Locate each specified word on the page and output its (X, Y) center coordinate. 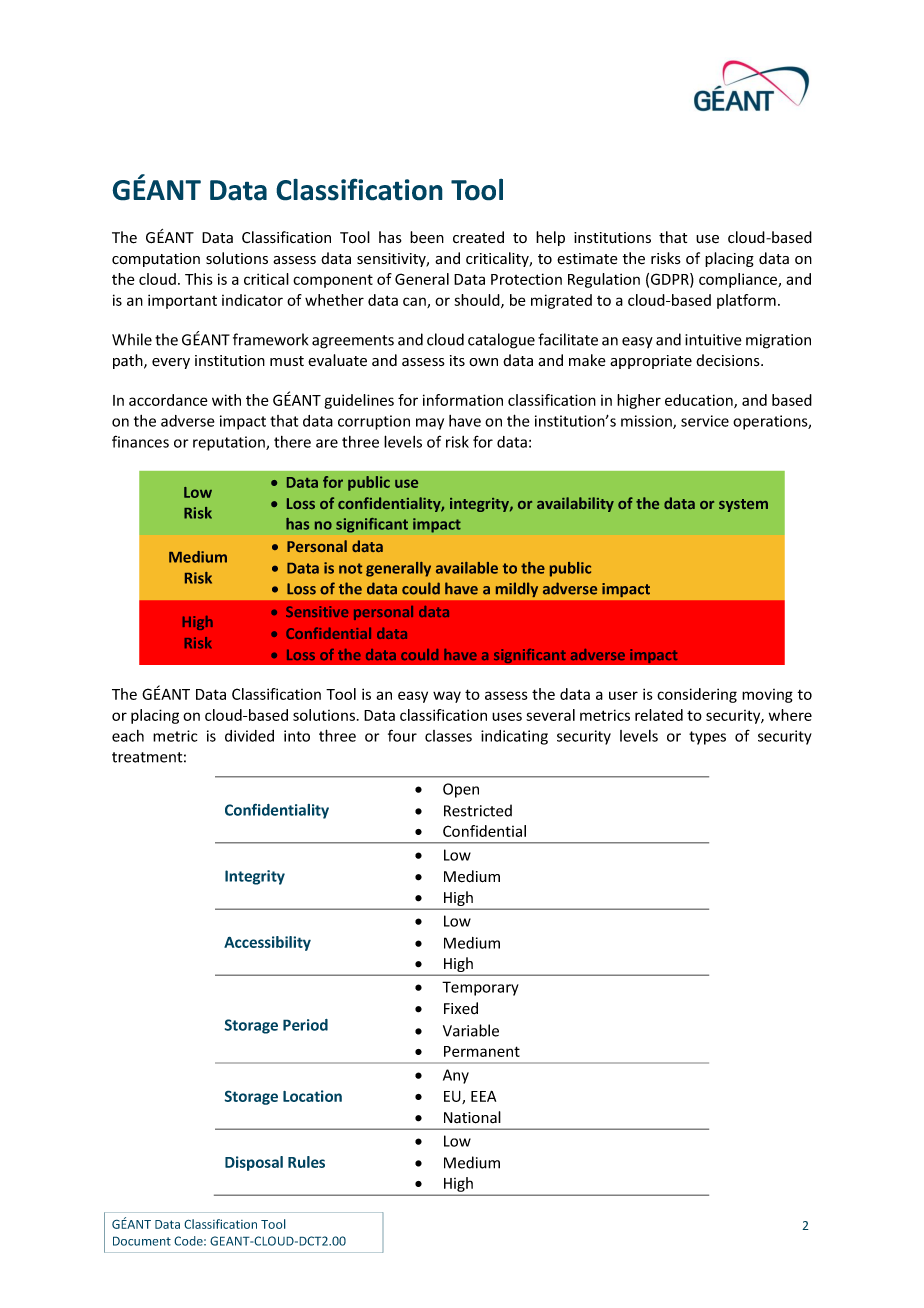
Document (142, 1241)
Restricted (478, 810)
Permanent (482, 1051)
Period (305, 1025)
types (707, 738)
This (199, 279)
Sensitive (317, 611)
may (430, 424)
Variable (471, 1030)
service (705, 421)
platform (746, 301)
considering (697, 695)
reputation (230, 443)
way (447, 697)
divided (249, 736)
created (478, 237)
